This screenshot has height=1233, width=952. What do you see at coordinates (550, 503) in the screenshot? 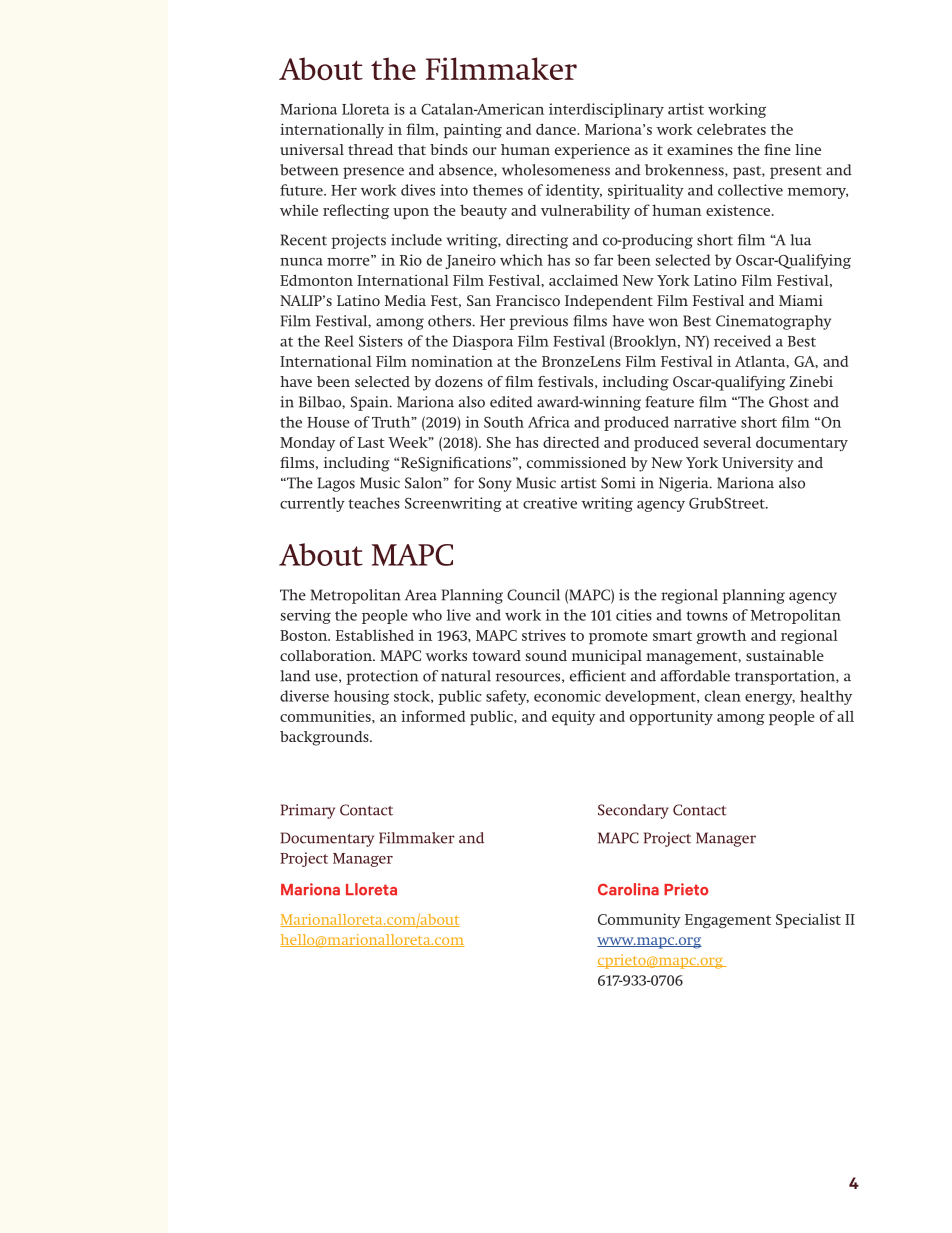
I see `creative` at bounding box center [550, 503].
